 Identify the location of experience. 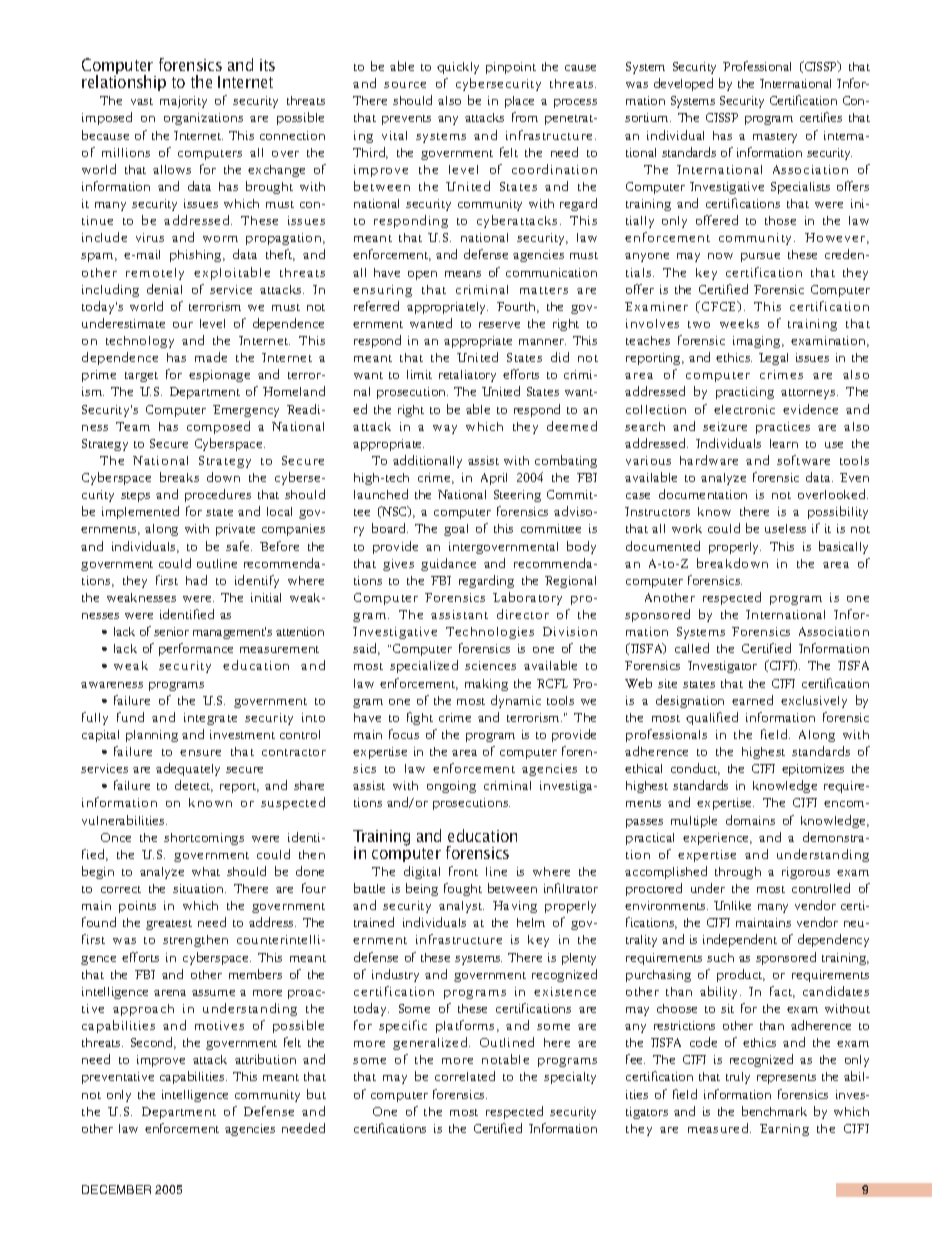
(717, 839).
